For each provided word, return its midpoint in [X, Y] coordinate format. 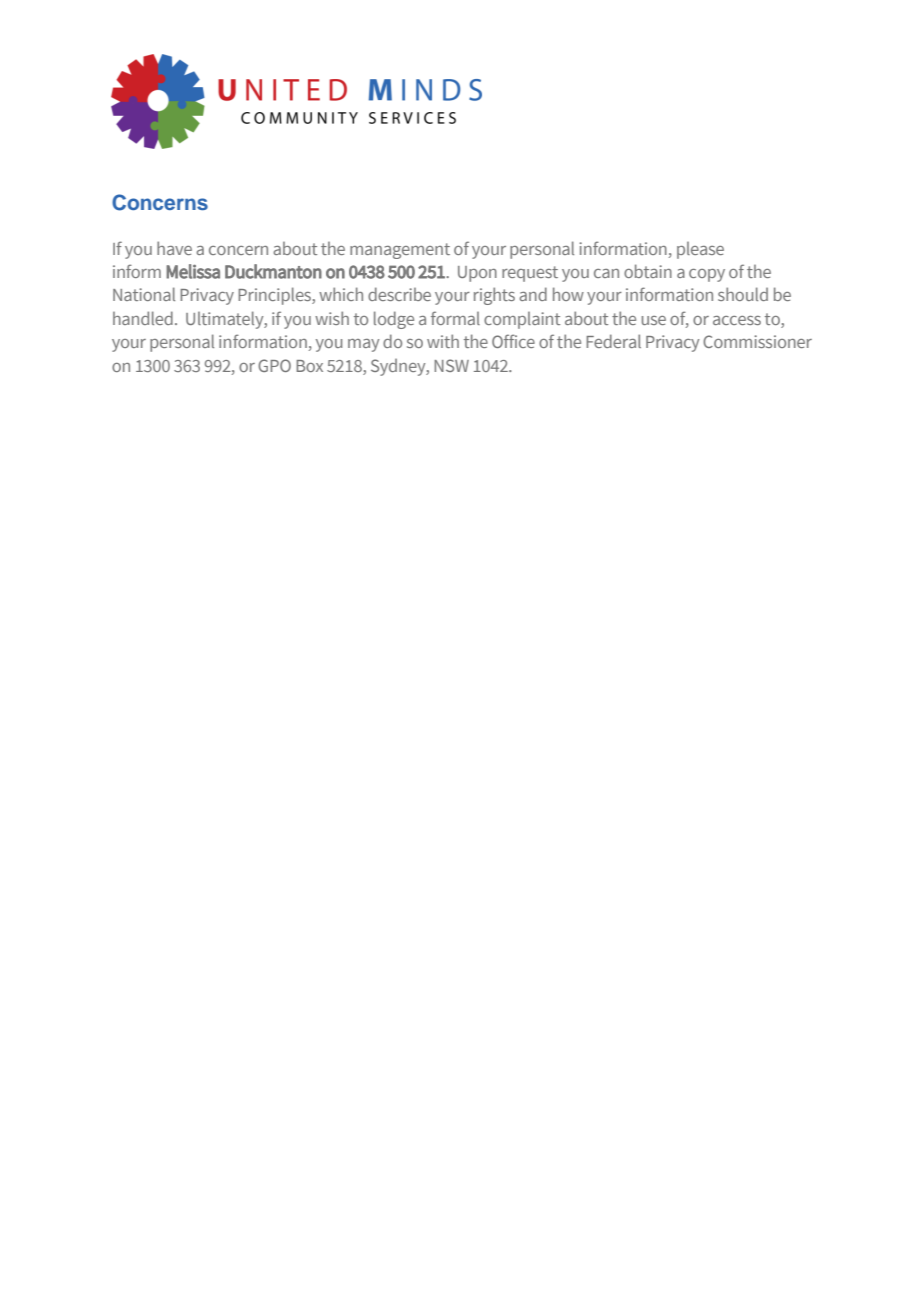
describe [399, 294]
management [400, 251]
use [654, 320]
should [743, 294]
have [174, 248]
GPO [274, 365]
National [144, 294]
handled [143, 318]
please [700, 250]
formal [455, 318]
